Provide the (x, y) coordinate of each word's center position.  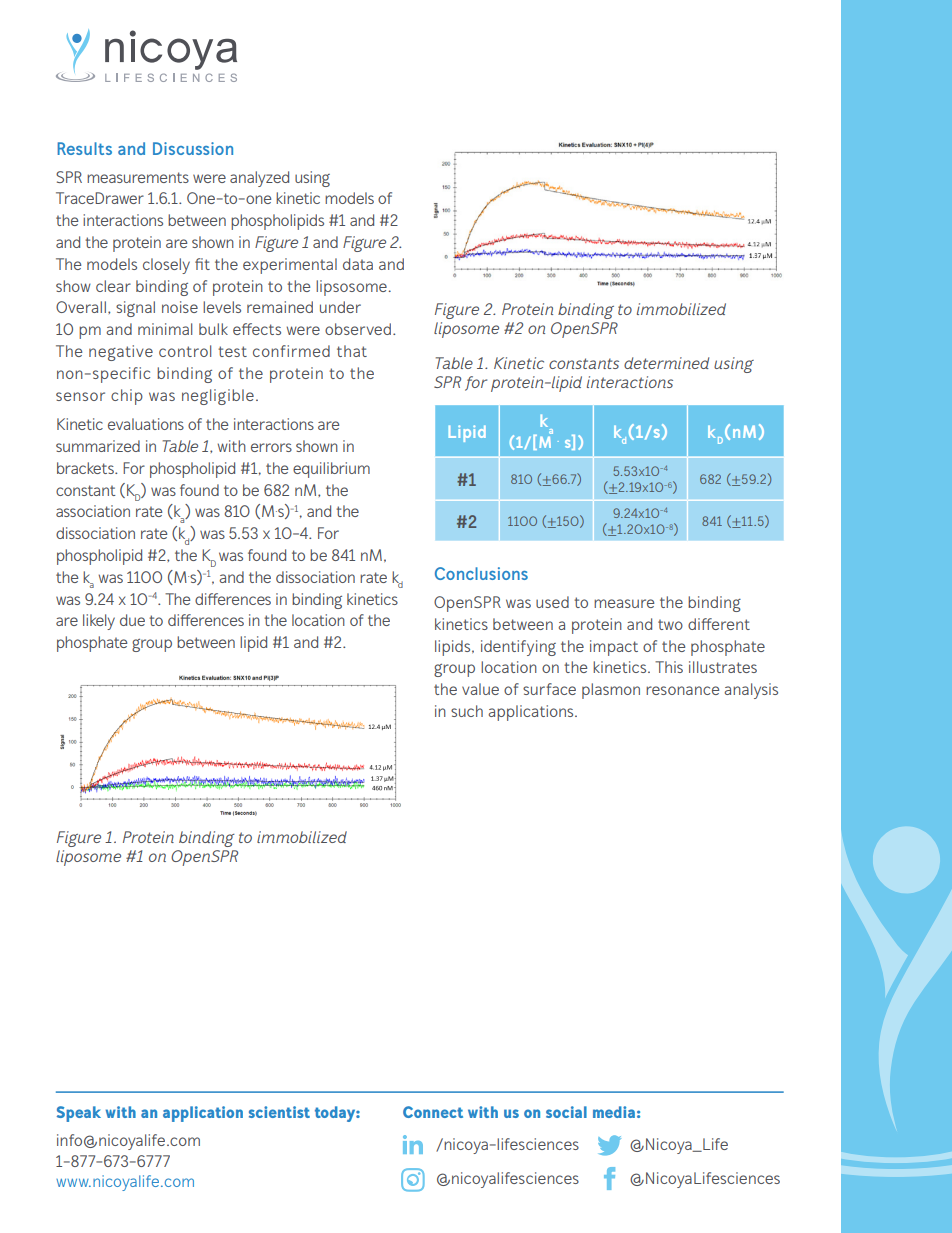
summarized (98, 446)
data (358, 264)
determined (666, 363)
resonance (682, 690)
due (132, 620)
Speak (79, 1114)
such (467, 711)
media (614, 1112)
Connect (433, 1112)
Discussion (193, 148)
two (670, 624)
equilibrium (331, 470)
